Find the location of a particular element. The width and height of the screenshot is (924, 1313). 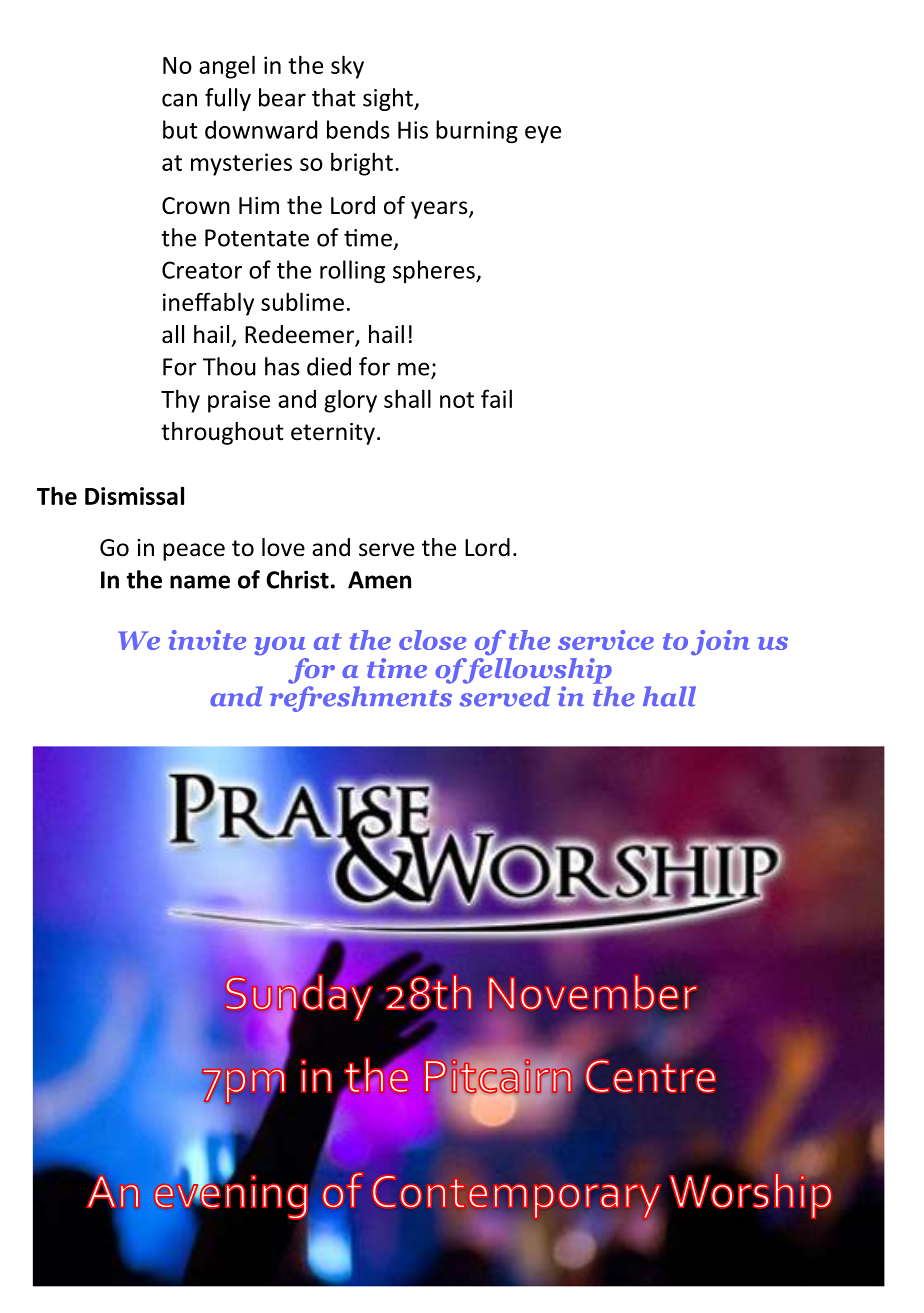

not is located at coordinates (457, 400).
